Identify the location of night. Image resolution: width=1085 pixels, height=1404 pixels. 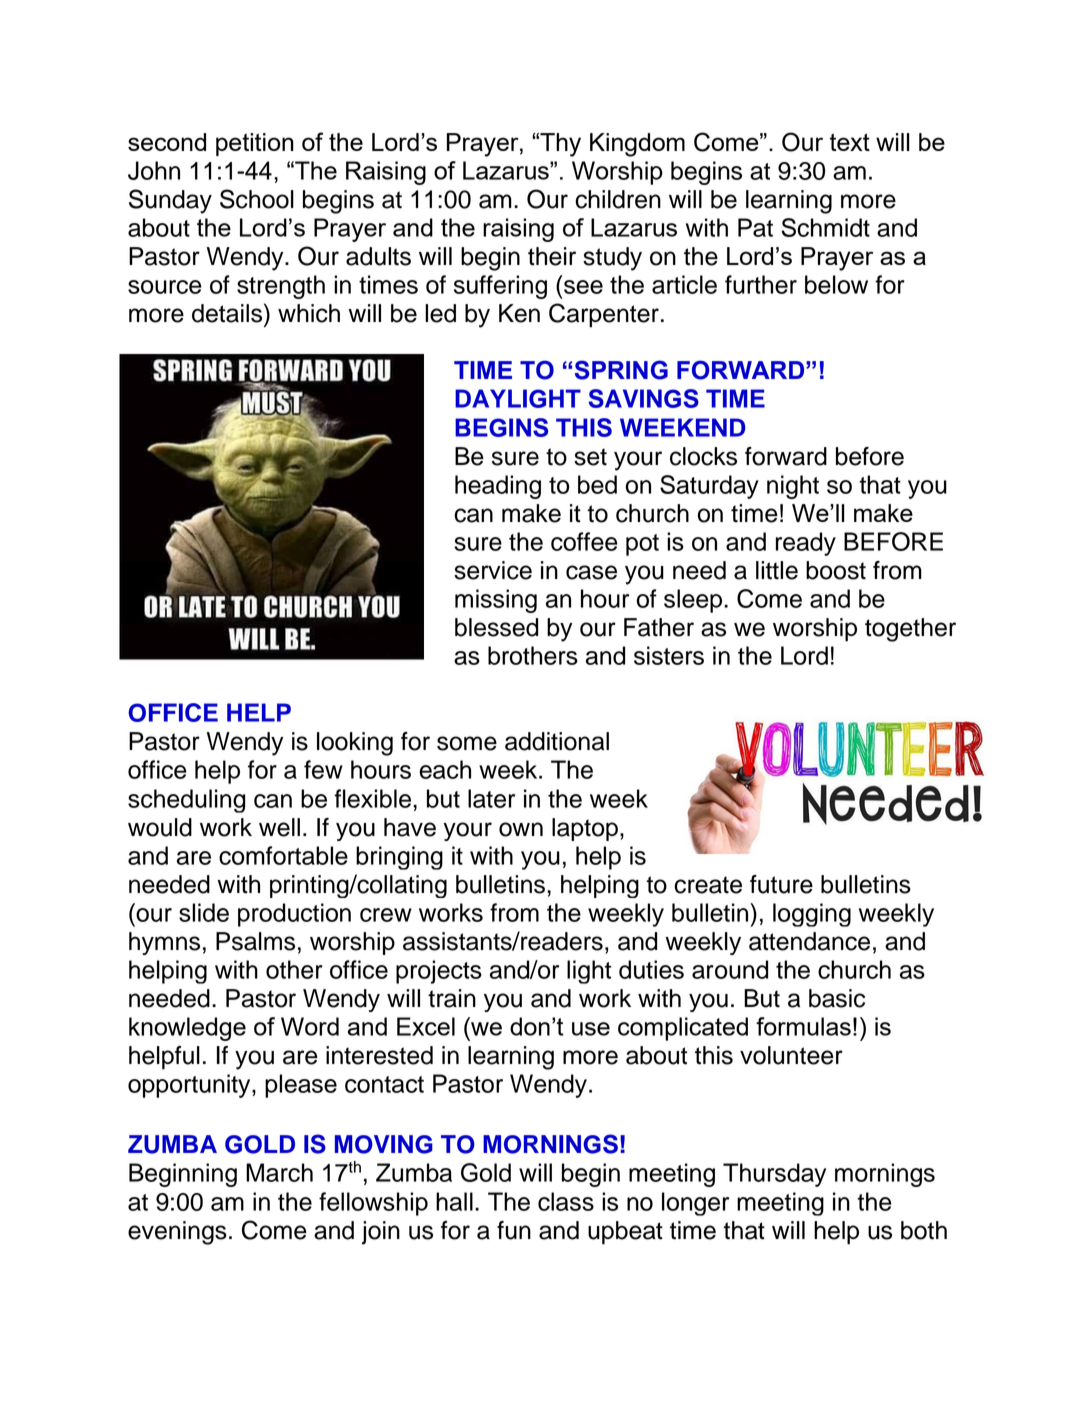
(793, 487).
